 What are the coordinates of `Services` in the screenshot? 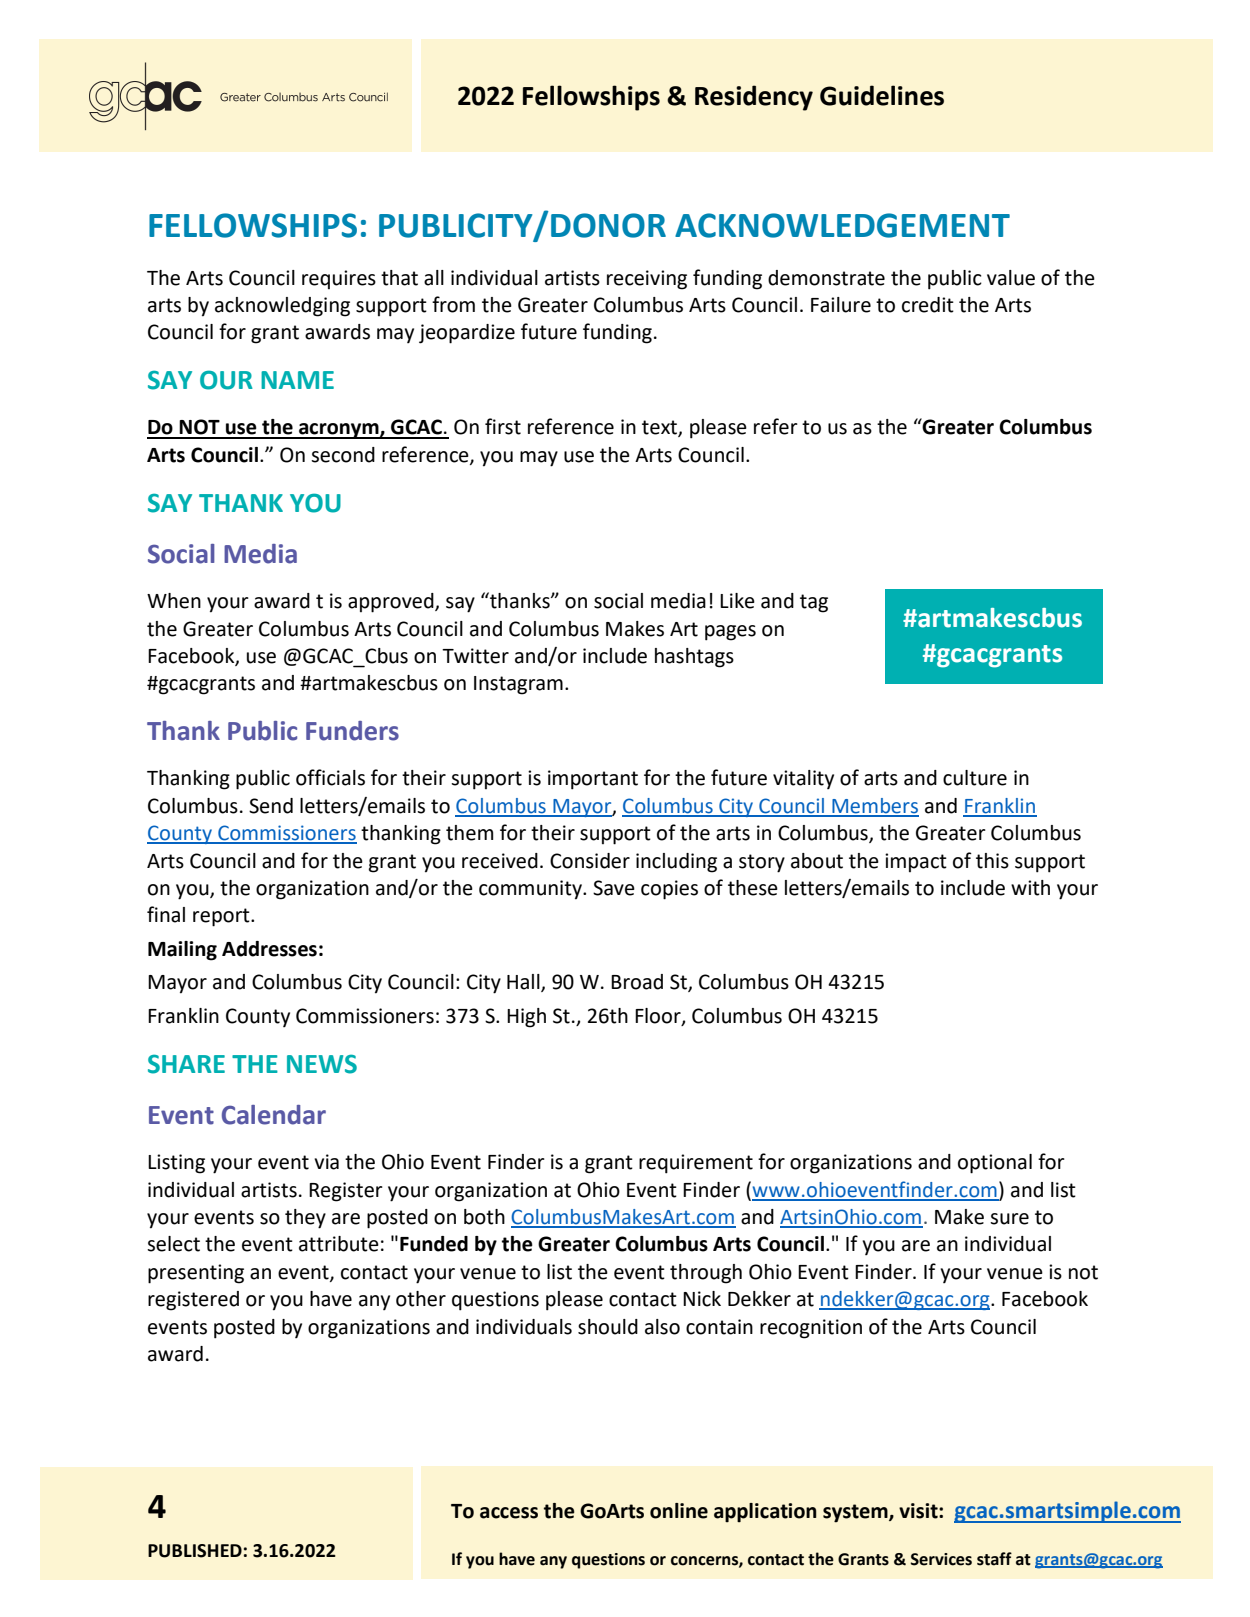 It's located at (941, 1559).
